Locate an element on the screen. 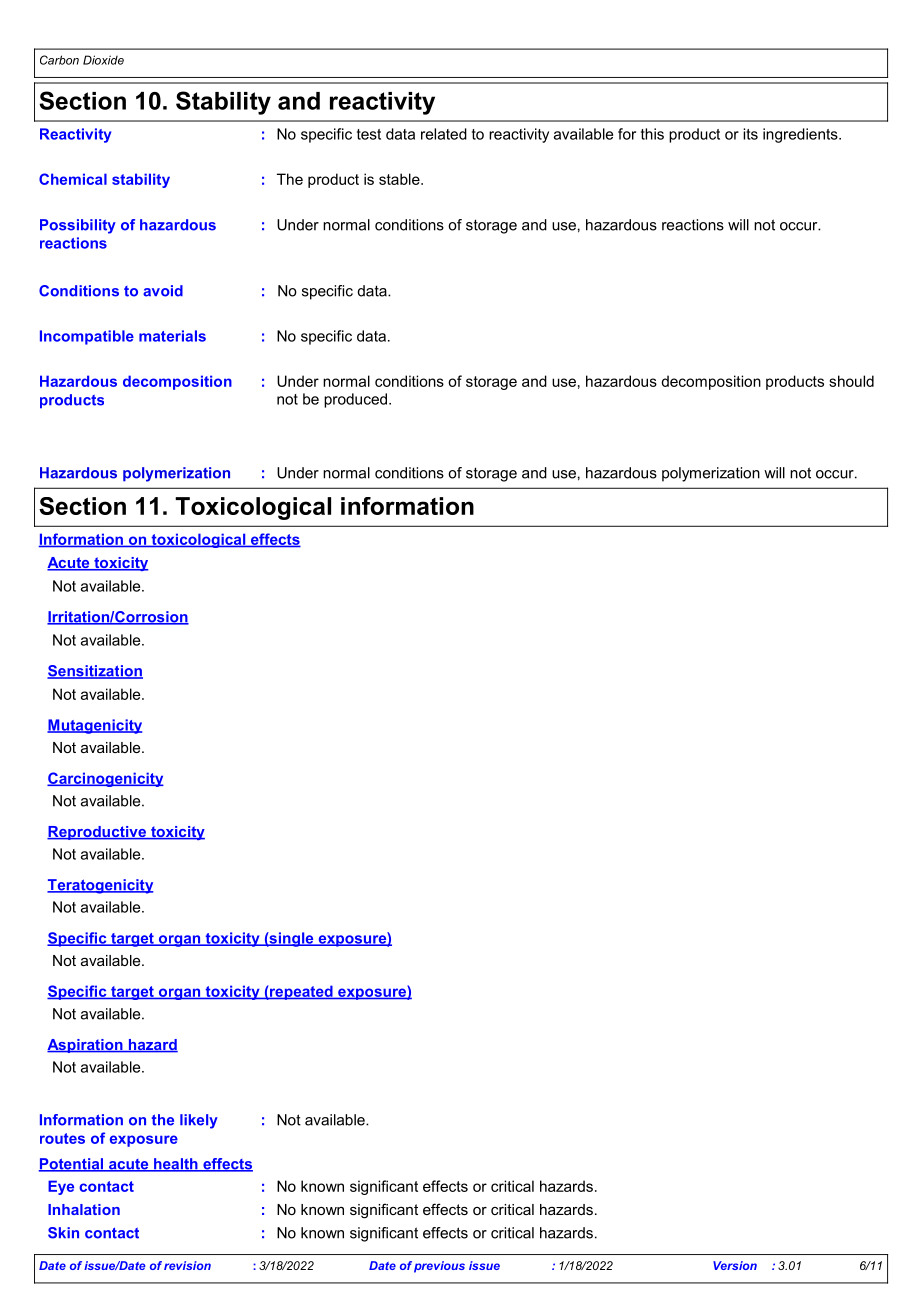 The width and height of the screenshot is (924, 1308). Aspiration is located at coordinates (86, 1046).
